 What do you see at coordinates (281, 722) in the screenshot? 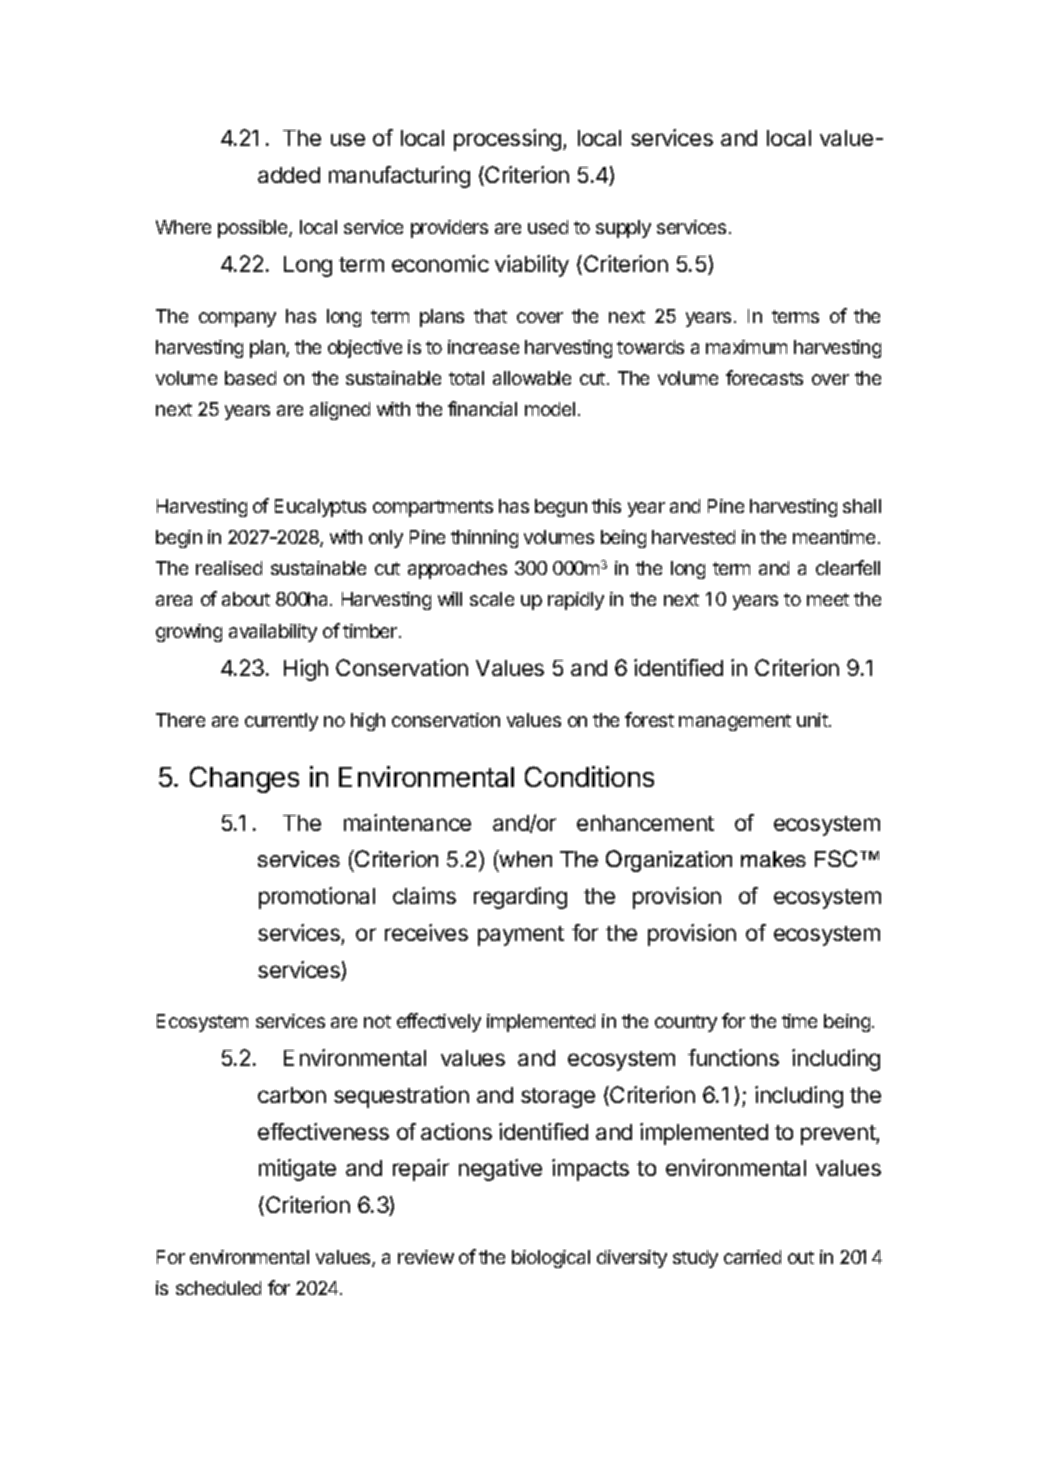
I see `currently` at bounding box center [281, 722].
